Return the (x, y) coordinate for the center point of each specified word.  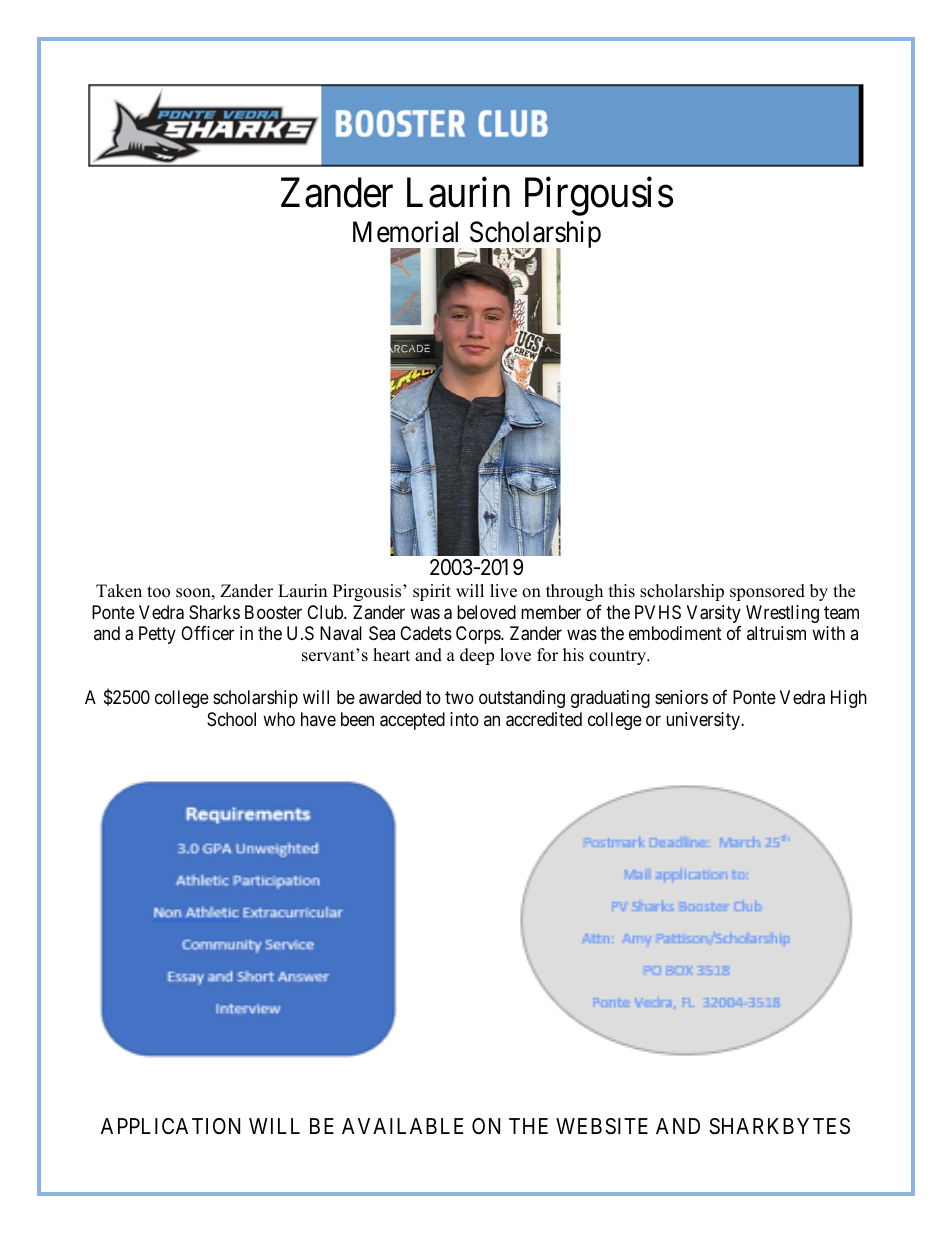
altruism (776, 633)
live (503, 591)
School (231, 719)
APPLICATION (170, 1126)
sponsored (767, 592)
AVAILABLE (402, 1126)
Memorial (405, 232)
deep (477, 656)
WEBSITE (602, 1126)
